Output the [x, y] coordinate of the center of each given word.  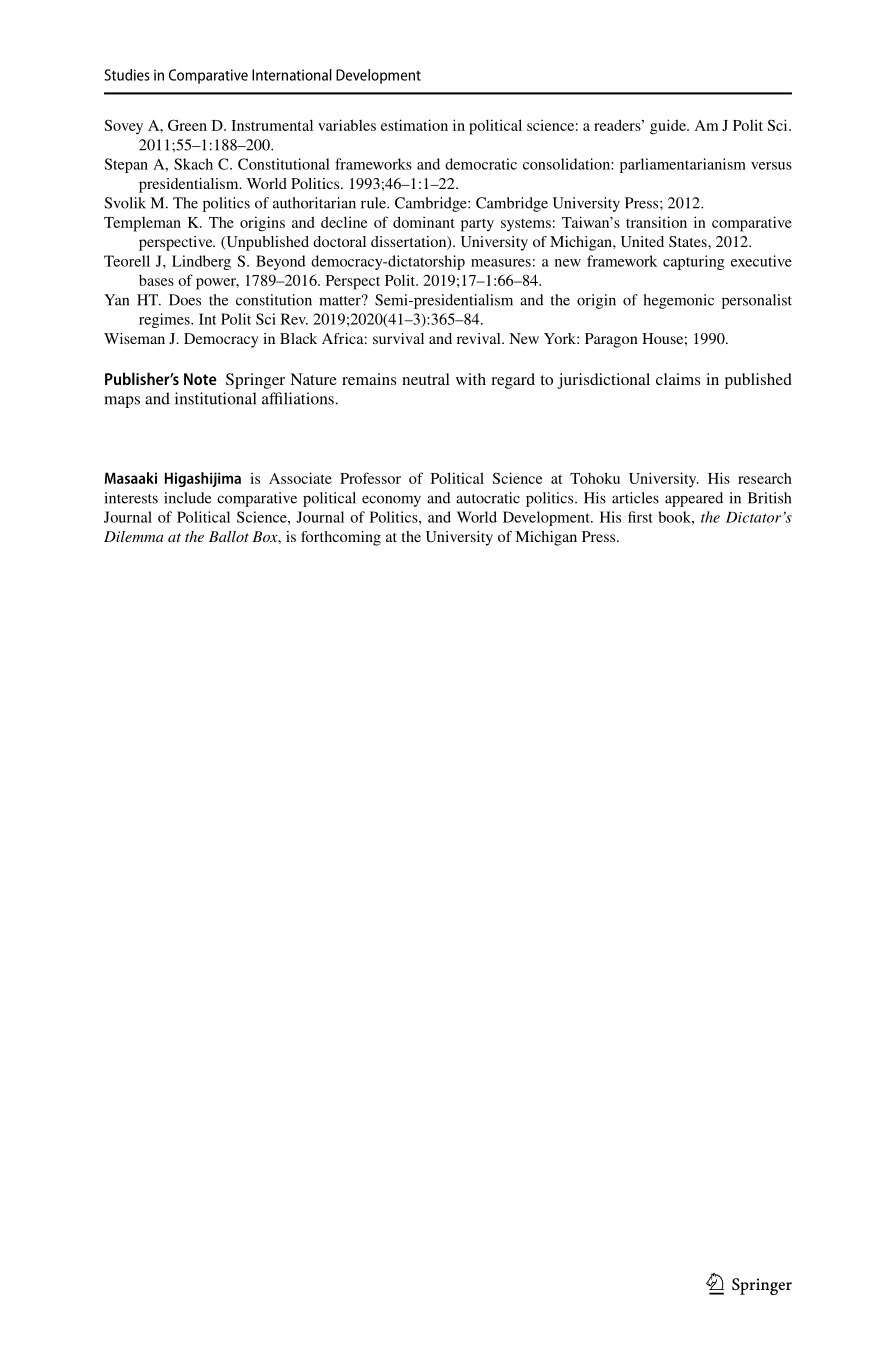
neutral [426, 379]
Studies [127, 75]
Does [185, 300]
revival [480, 338]
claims [678, 379]
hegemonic [679, 301]
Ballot [229, 536]
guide [669, 127]
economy [391, 501]
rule [374, 203]
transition [656, 222]
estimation [414, 125]
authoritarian [314, 203]
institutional [215, 398]
